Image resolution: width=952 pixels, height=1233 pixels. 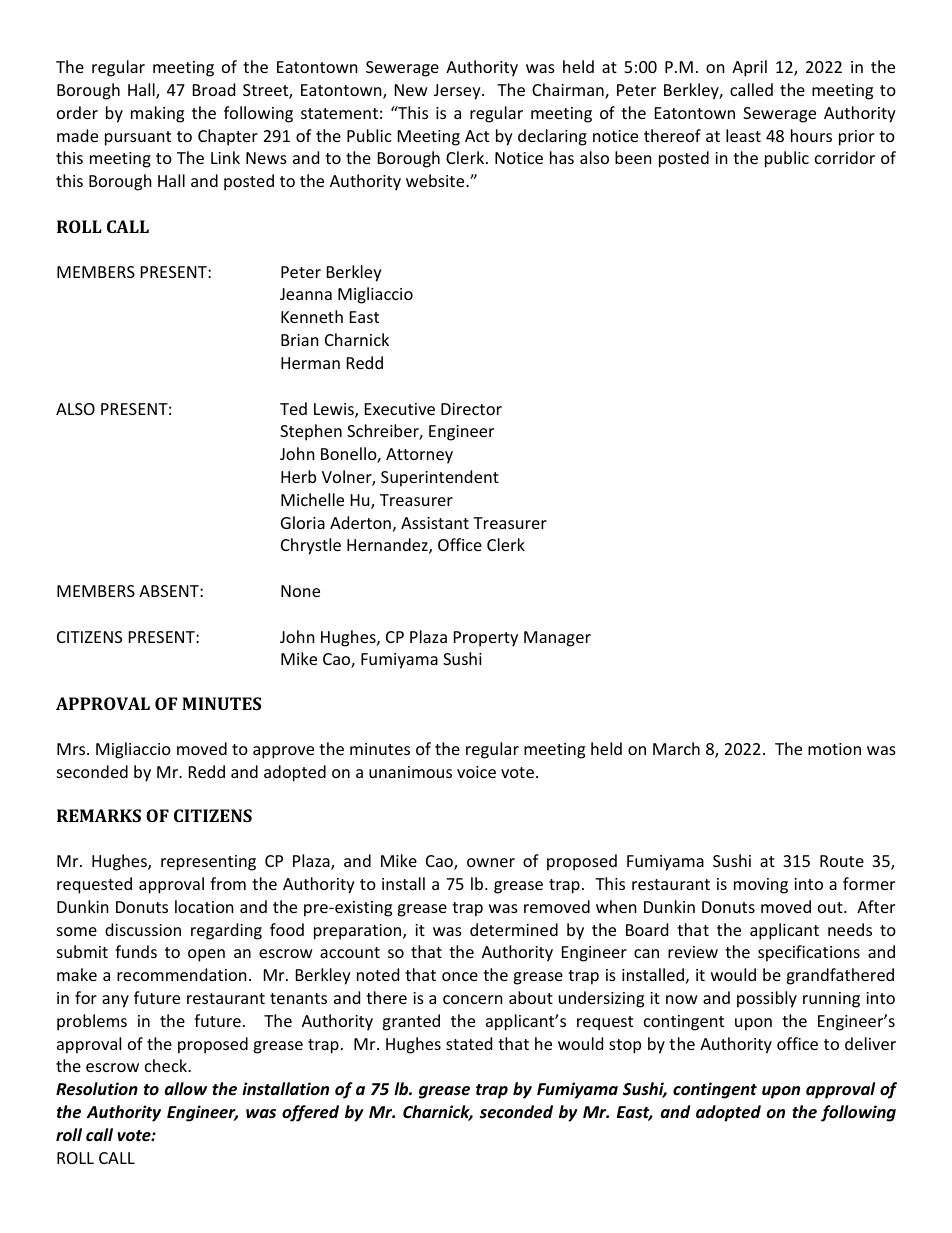 I want to click on Brian, so click(x=300, y=340).
